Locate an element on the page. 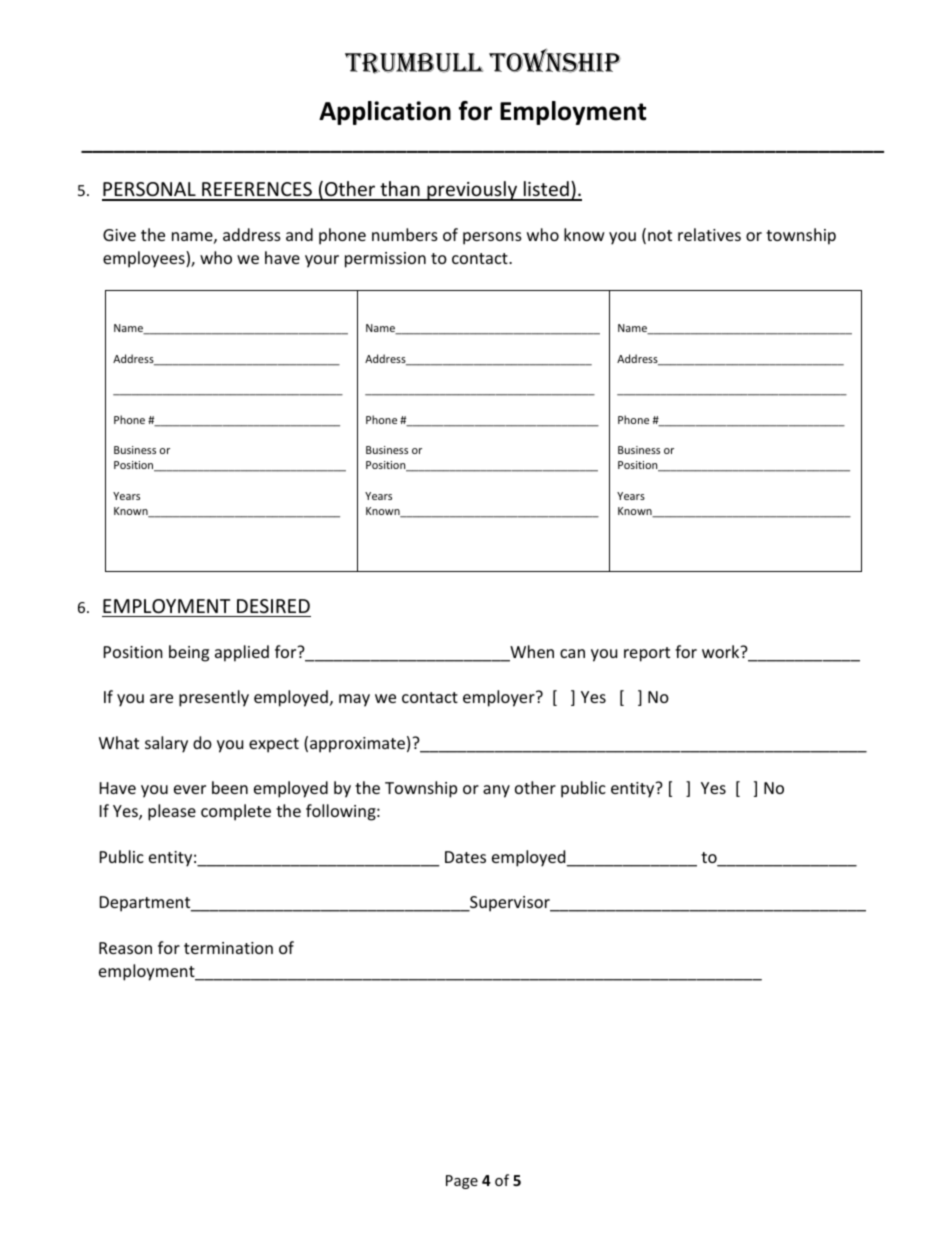 Image resolution: width=952 pixels, height=1233 pixels. permission is located at coordinates (385, 260).
